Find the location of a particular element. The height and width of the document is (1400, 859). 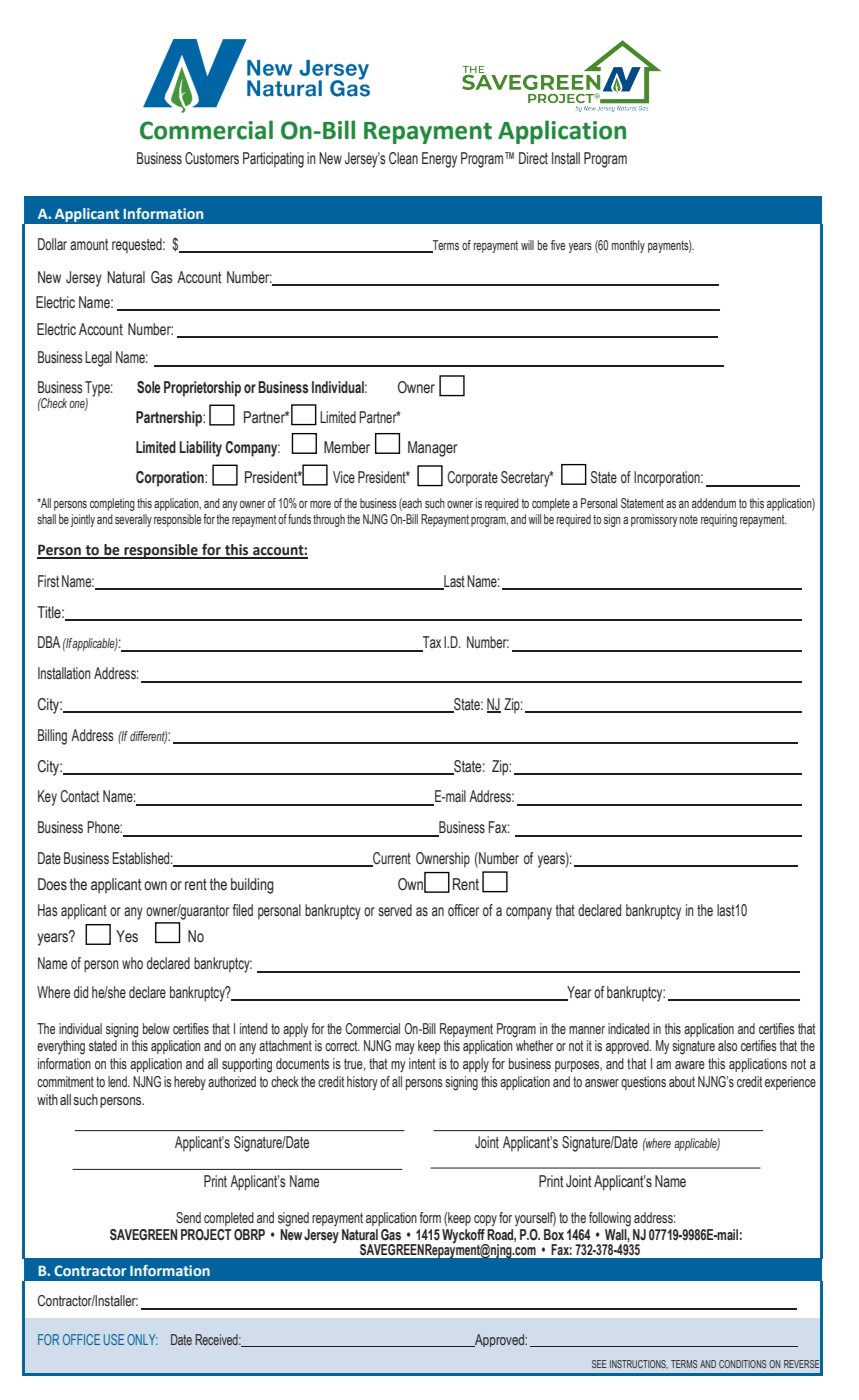

monthly is located at coordinates (628, 246).
